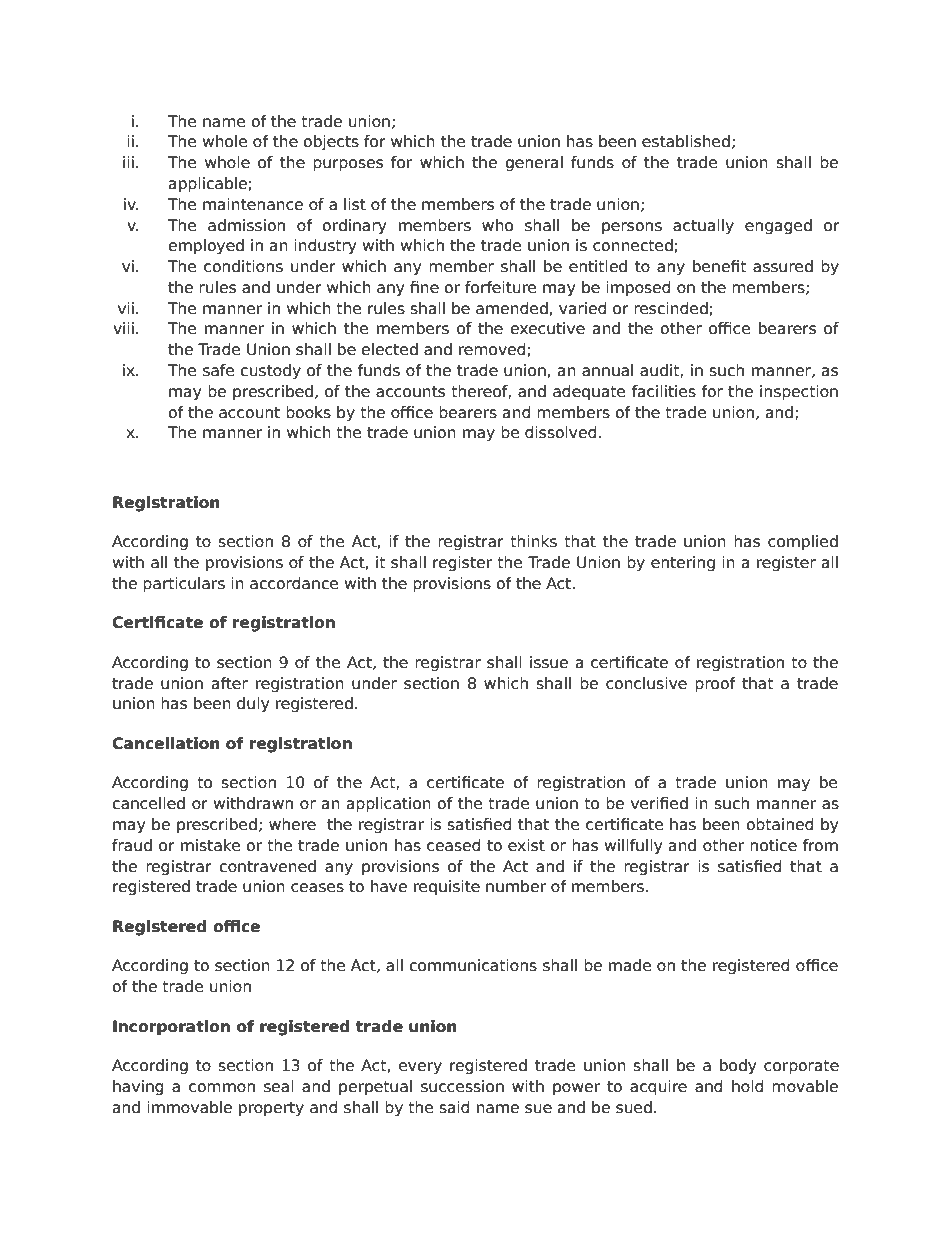 This screenshot has width=952, height=1233. I want to click on established, so click(686, 141).
